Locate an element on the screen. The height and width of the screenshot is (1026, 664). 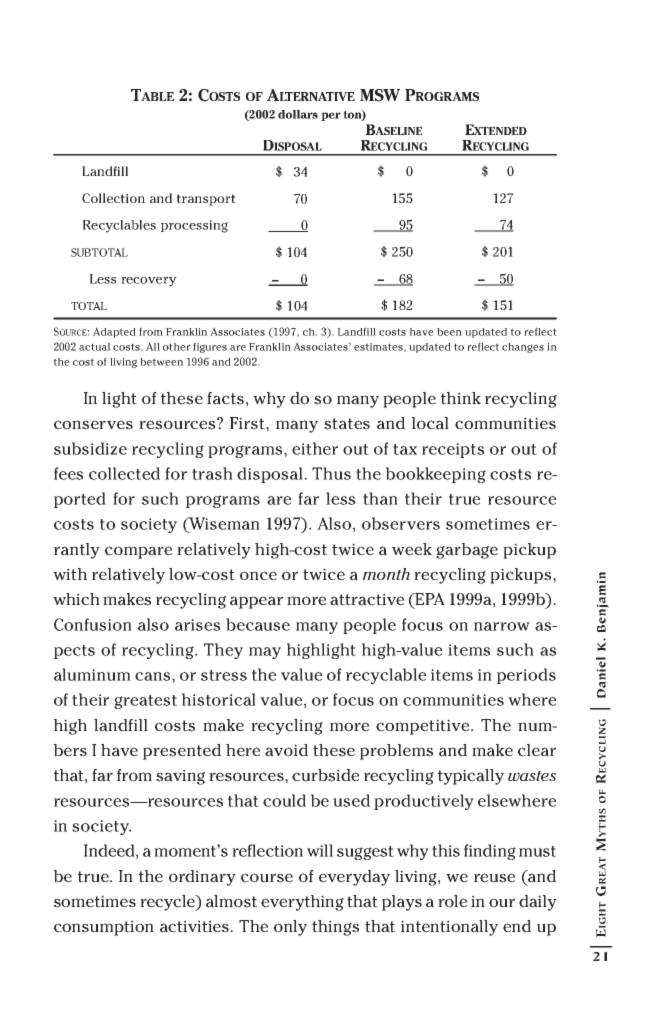
Confusion is located at coordinates (93, 624).
